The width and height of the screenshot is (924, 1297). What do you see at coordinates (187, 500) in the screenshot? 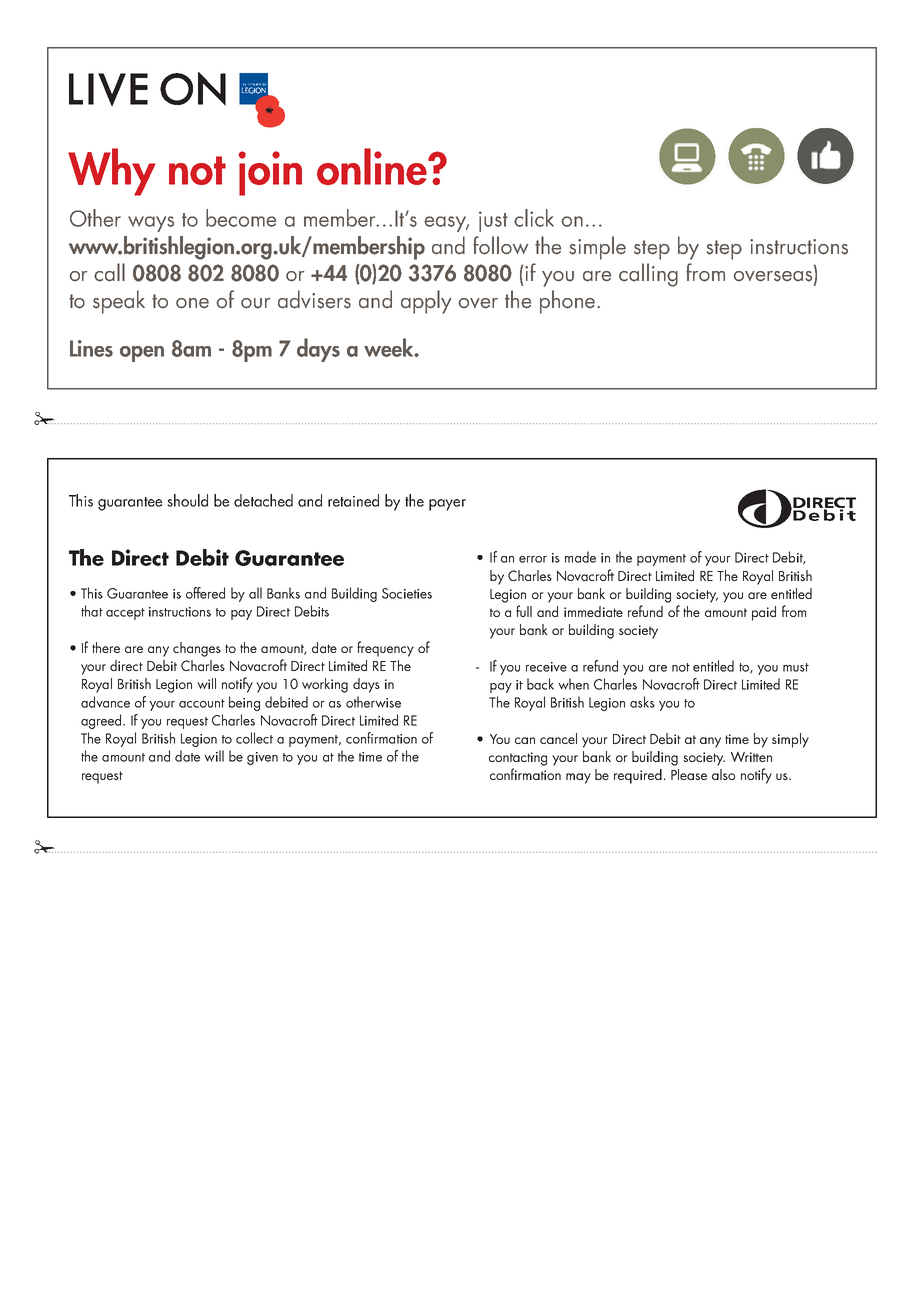
I see `should` at bounding box center [187, 500].
